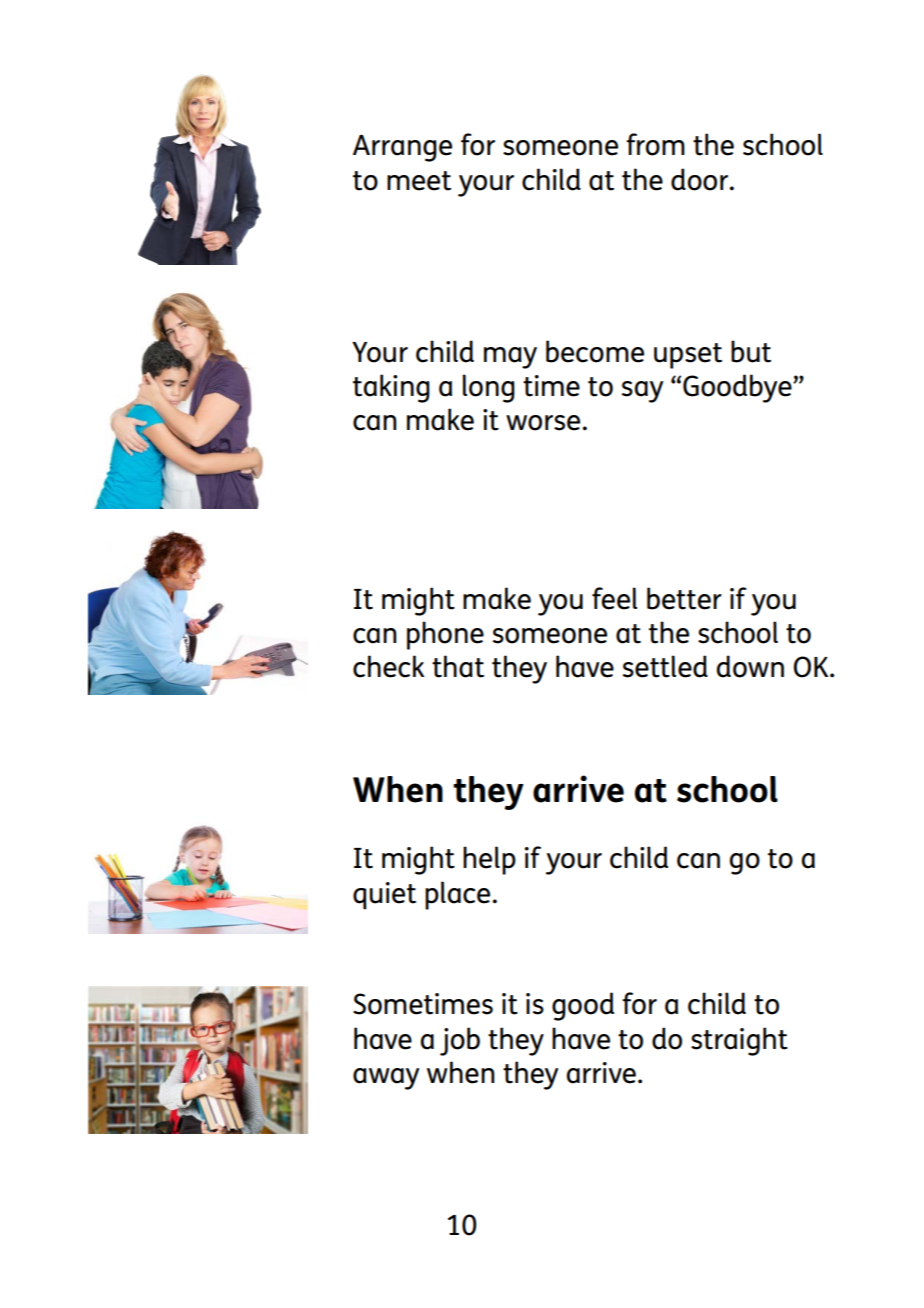  What do you see at coordinates (739, 1041) in the image?
I see `straight` at bounding box center [739, 1041].
